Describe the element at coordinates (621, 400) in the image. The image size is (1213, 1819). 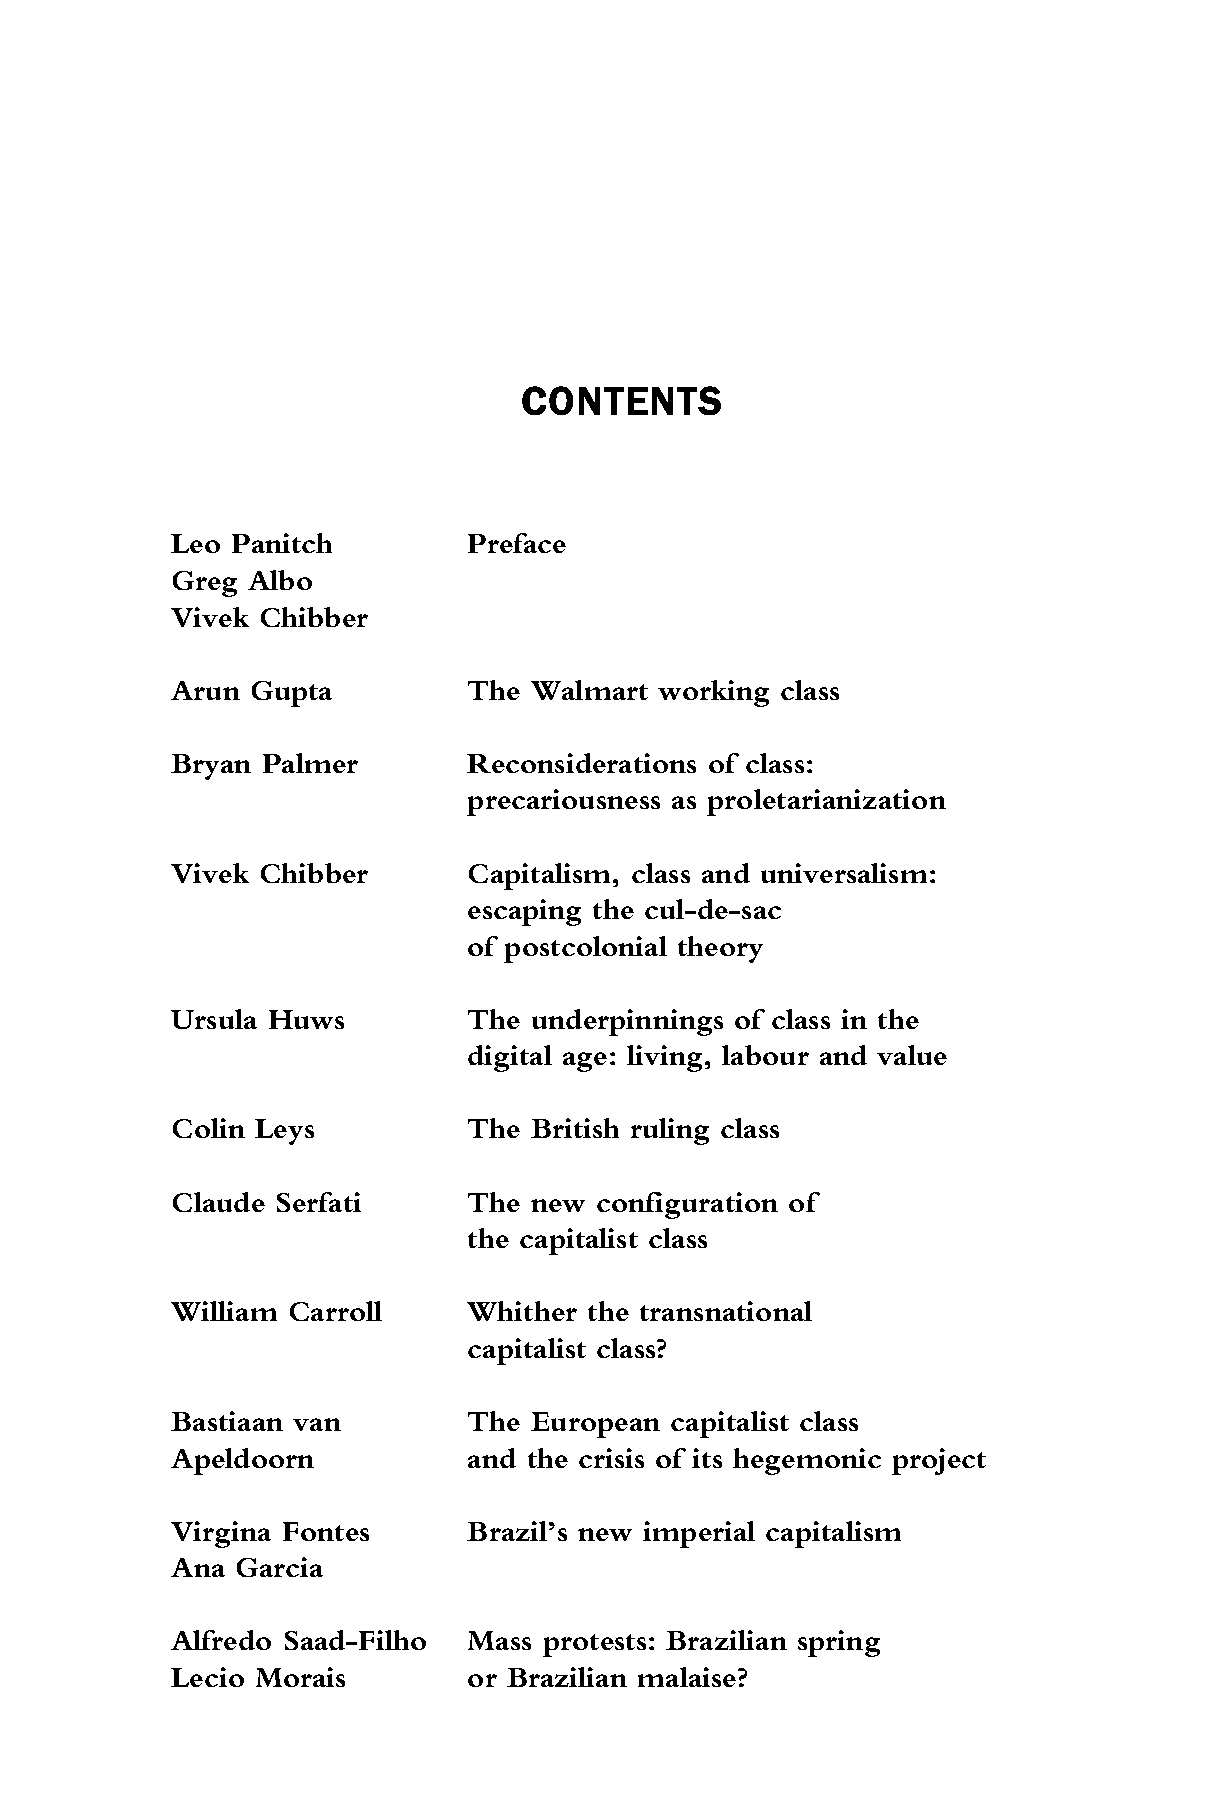
I see `Contents` at that location.
